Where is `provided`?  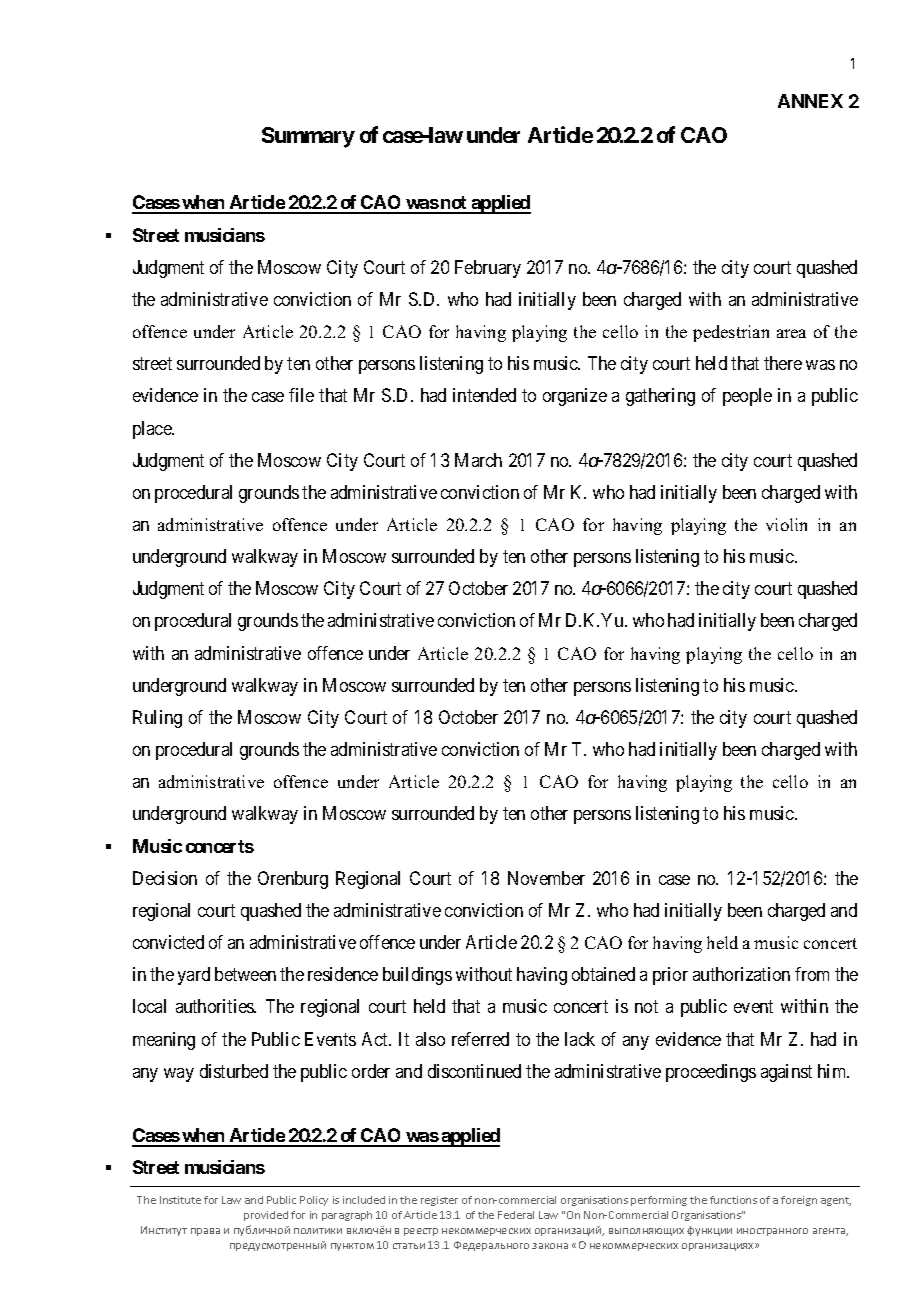
provided is located at coordinates (266, 1216).
